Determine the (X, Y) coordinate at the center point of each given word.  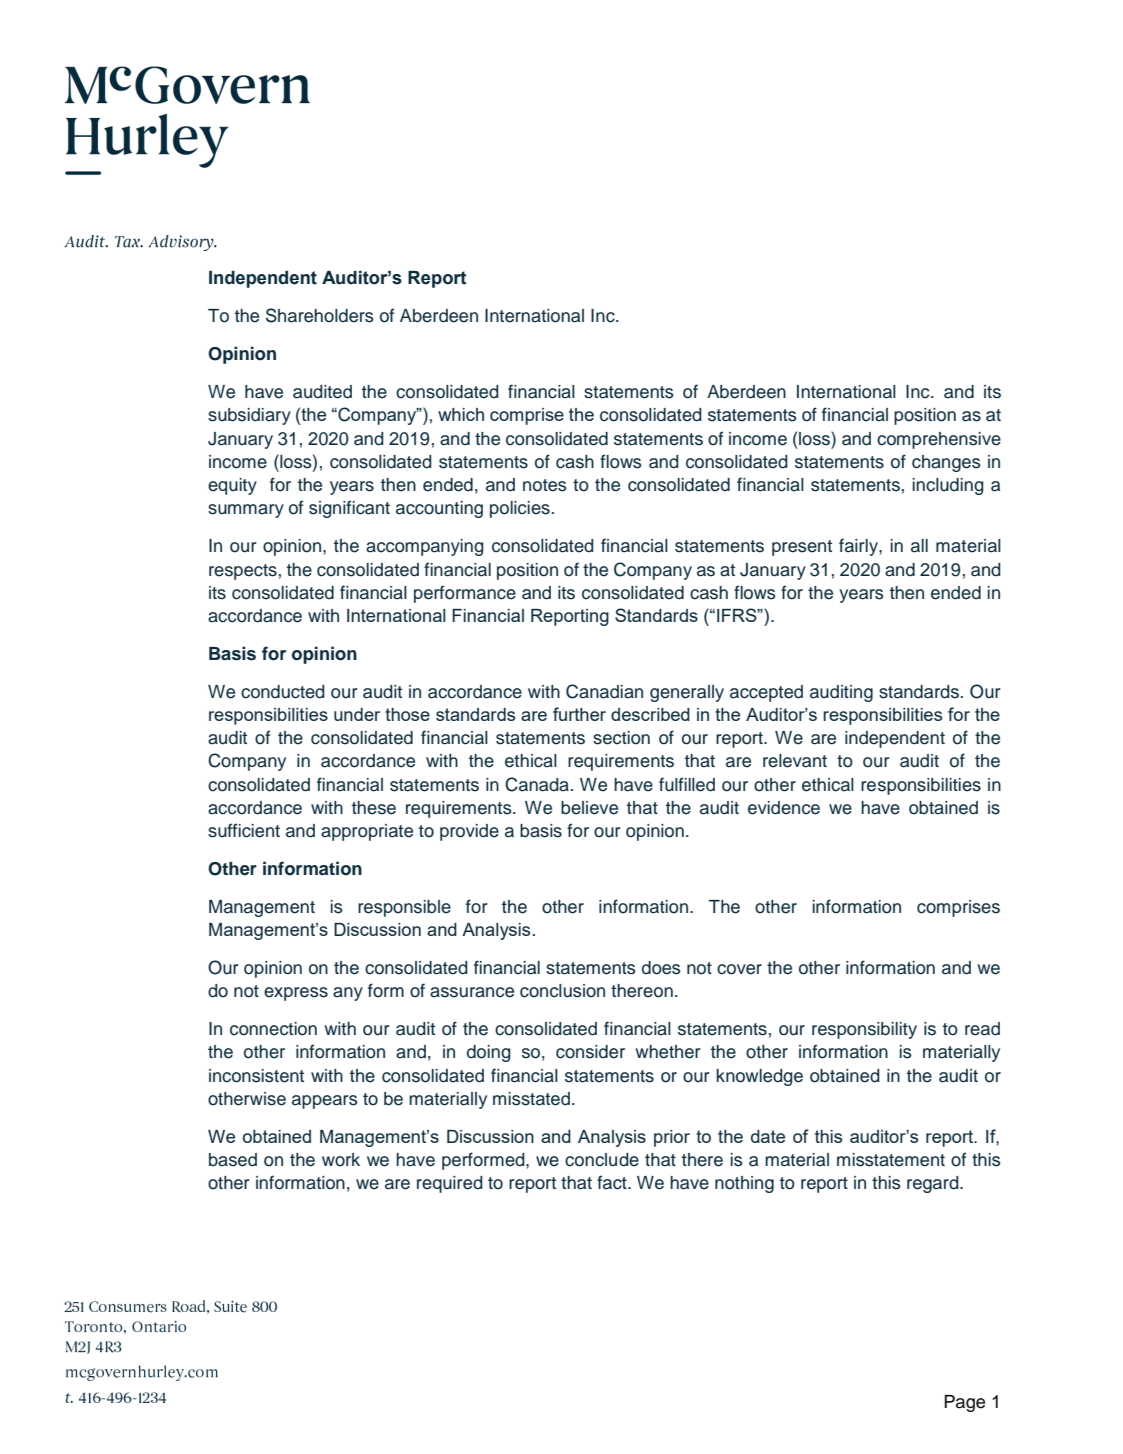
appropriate (367, 832)
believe (589, 808)
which (461, 414)
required (450, 1184)
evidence (784, 808)
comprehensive (939, 440)
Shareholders (320, 315)
